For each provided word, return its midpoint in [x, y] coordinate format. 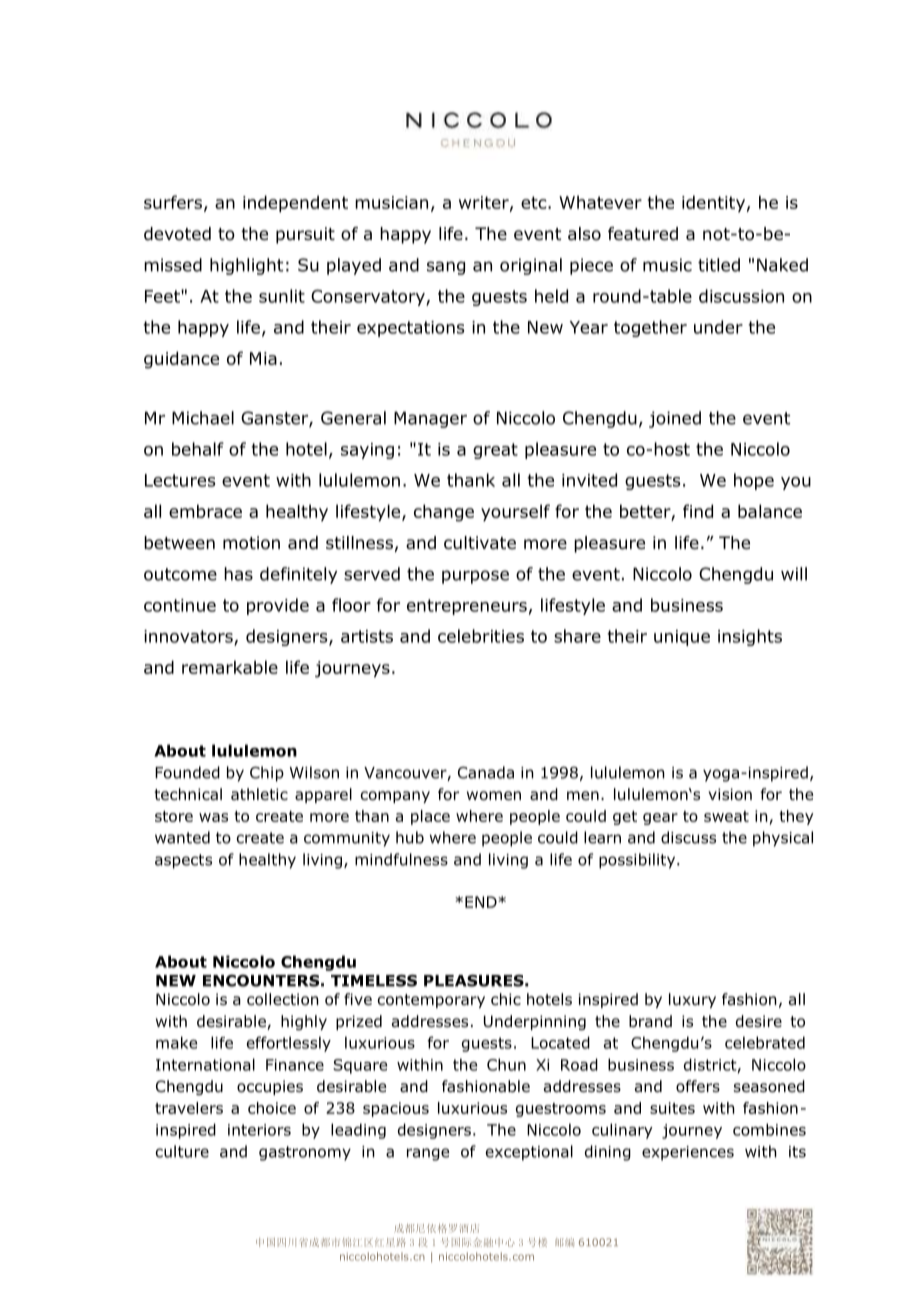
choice [272, 1108]
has [238, 574]
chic [506, 999]
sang [446, 268]
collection [283, 999]
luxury [692, 1000]
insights [750, 637]
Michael [203, 418]
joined [675, 419]
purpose [475, 577]
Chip [267, 774]
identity [713, 204]
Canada [486, 772]
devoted [177, 234]
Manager [430, 419]
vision [730, 794]
